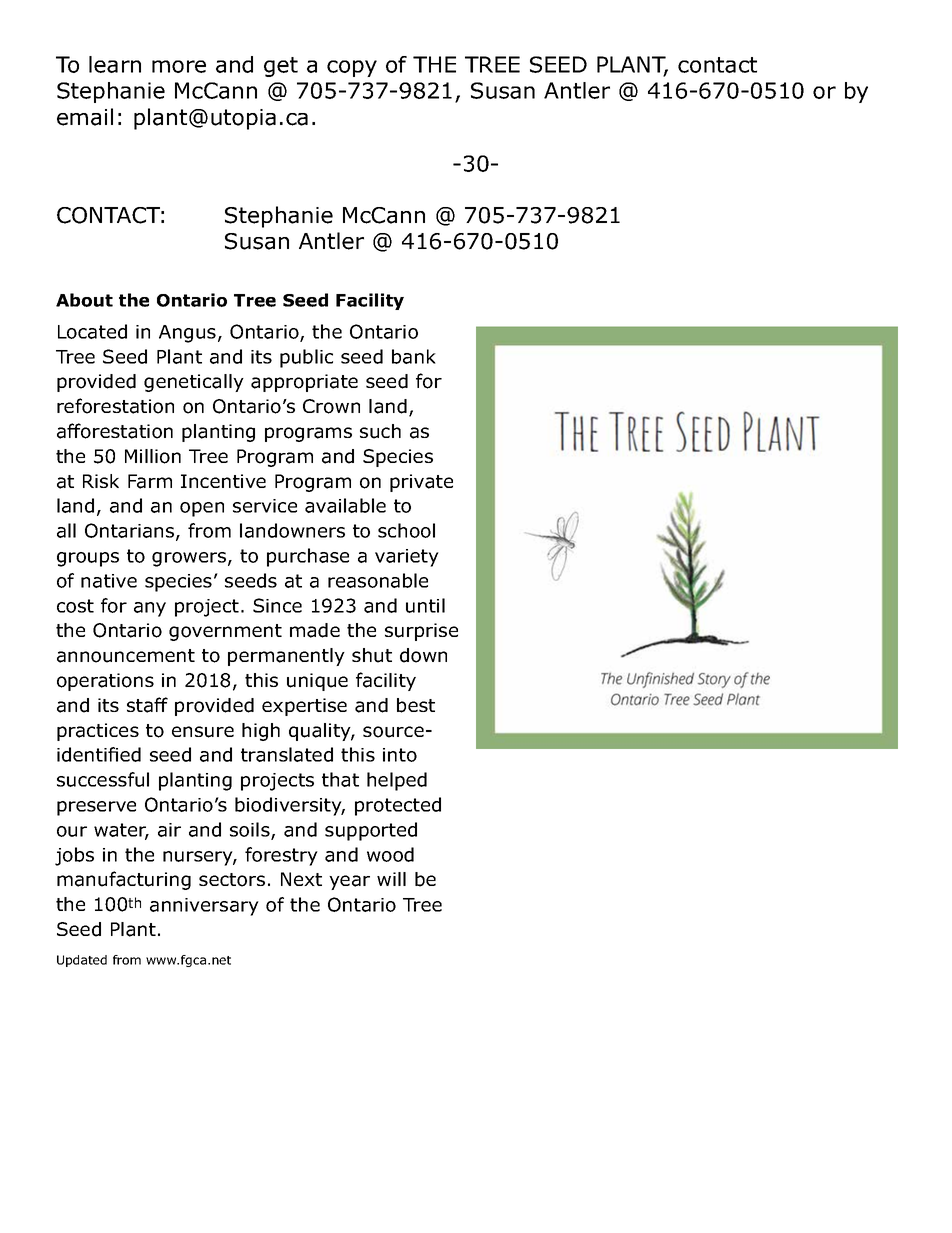 This screenshot has width=952, height=1233. Describe the element at coordinates (281, 67) in the screenshot. I see `get` at that location.
